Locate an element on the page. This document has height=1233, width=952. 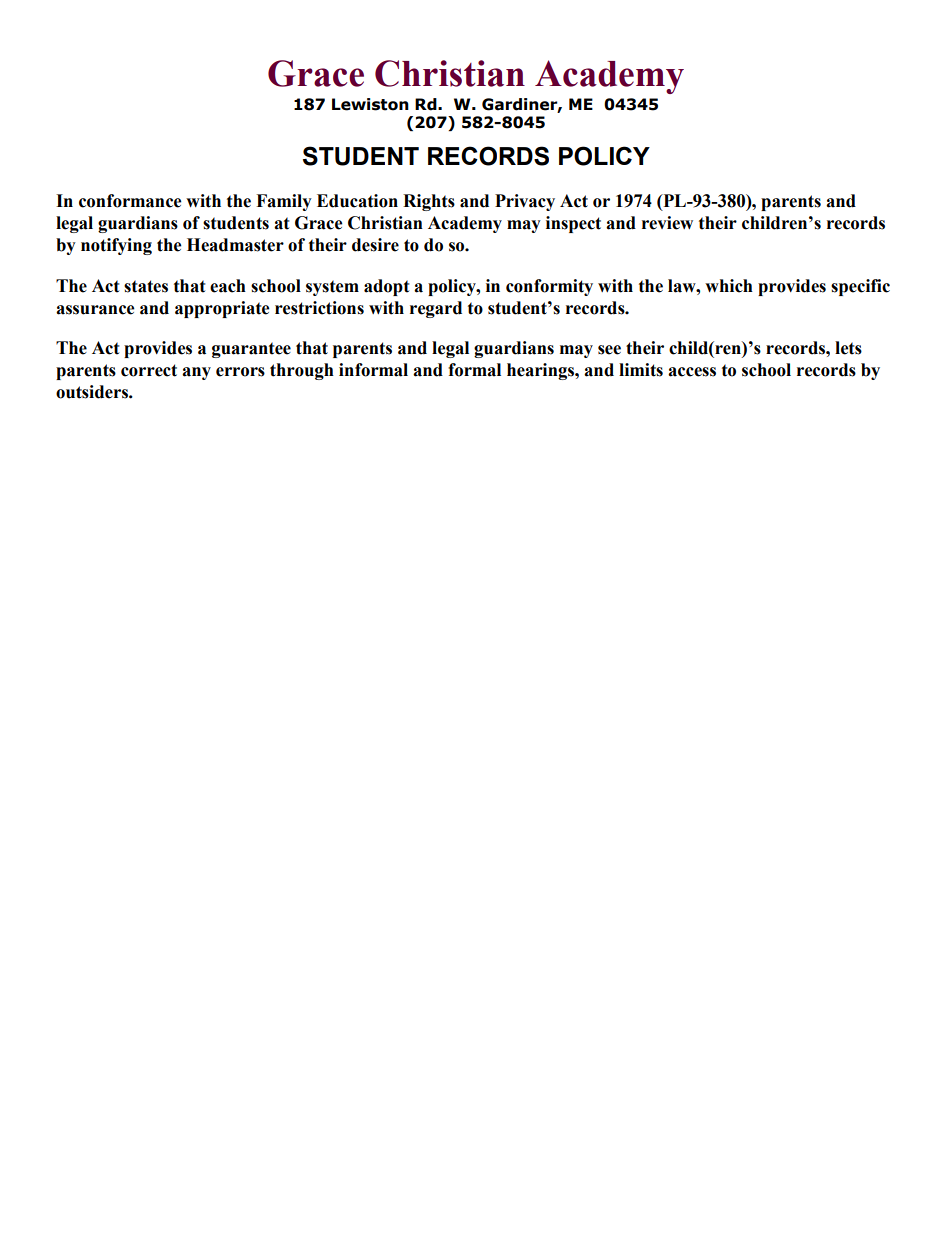
specific is located at coordinates (860, 287).
